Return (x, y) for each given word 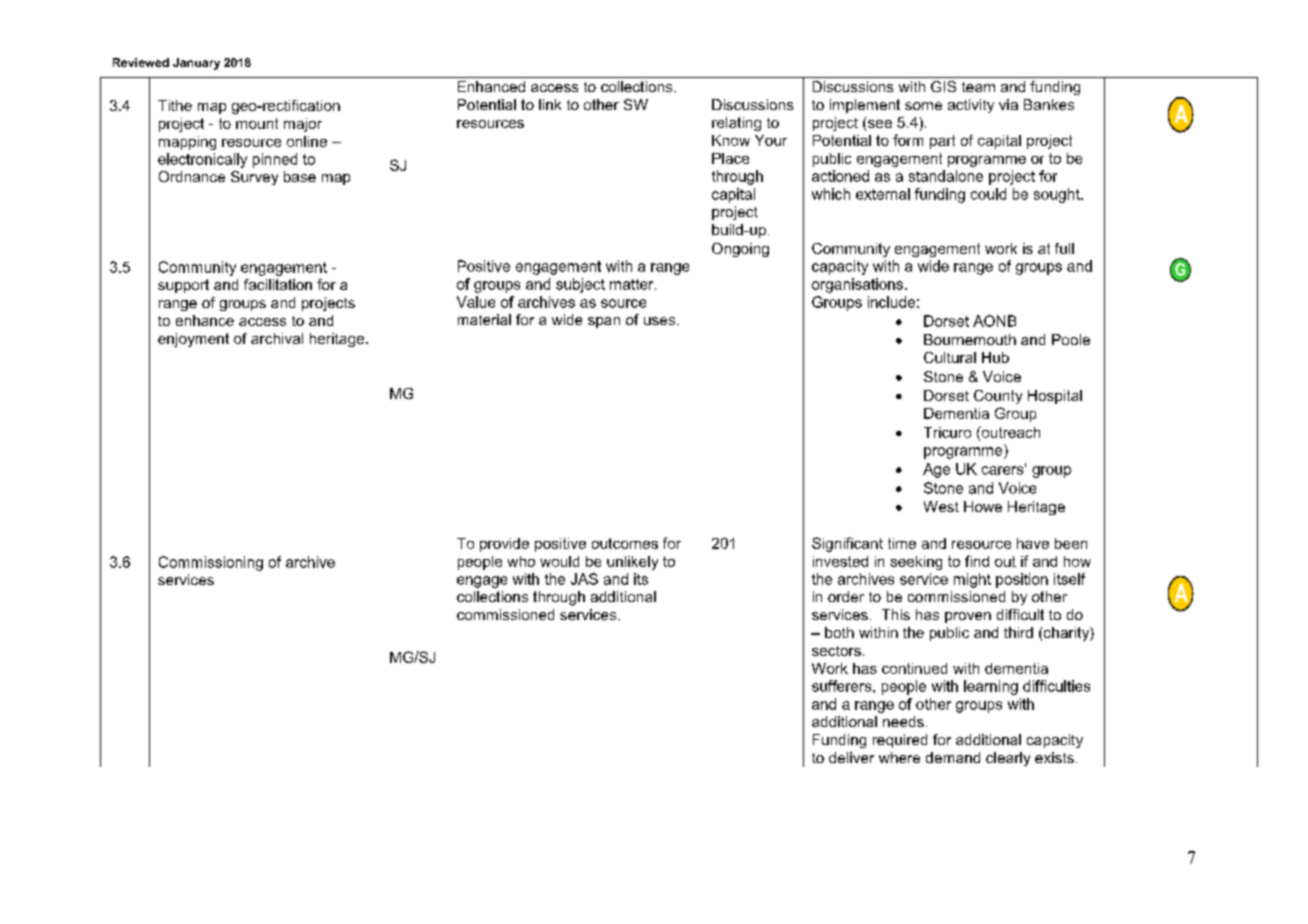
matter (633, 284)
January (196, 64)
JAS (584, 579)
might (972, 580)
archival (277, 338)
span (604, 322)
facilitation (278, 284)
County (998, 397)
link (550, 104)
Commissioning (211, 563)
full (1064, 248)
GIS (943, 86)
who (521, 561)
